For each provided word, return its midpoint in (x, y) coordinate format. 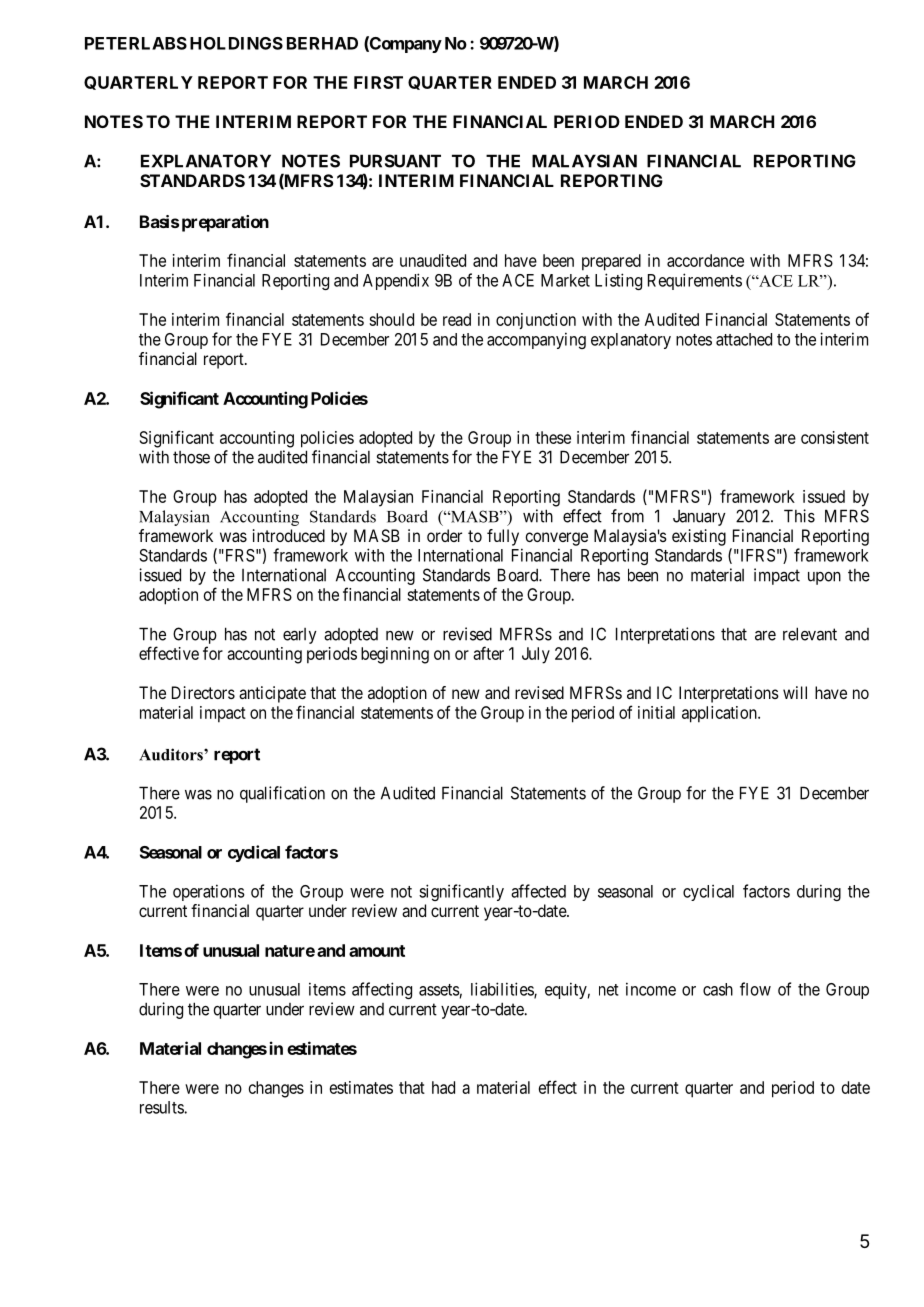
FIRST (378, 82)
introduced (289, 535)
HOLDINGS (236, 43)
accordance (705, 260)
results (162, 1107)
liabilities (503, 990)
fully (503, 537)
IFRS (756, 555)
